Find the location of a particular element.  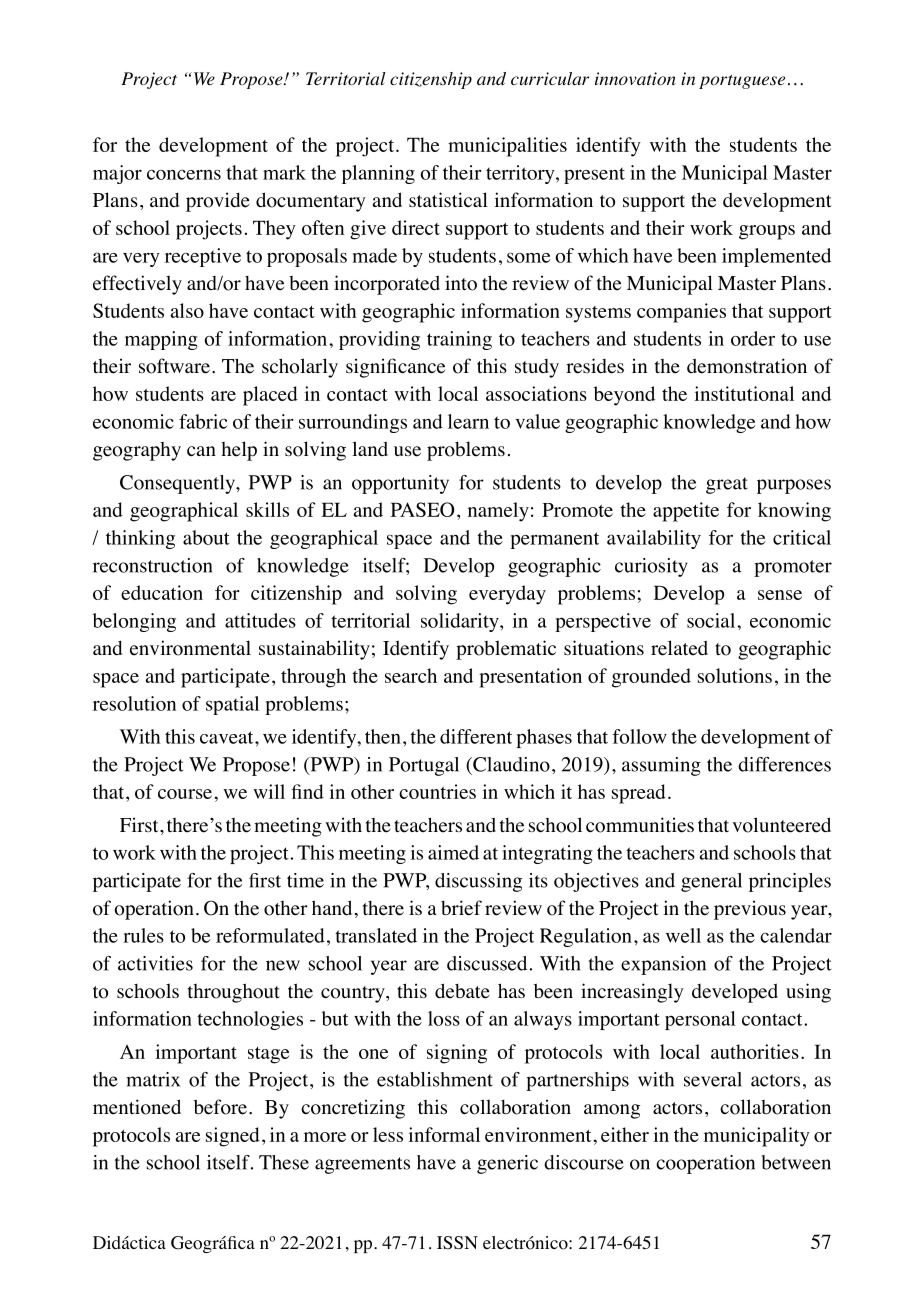

curricular is located at coordinates (550, 78).
